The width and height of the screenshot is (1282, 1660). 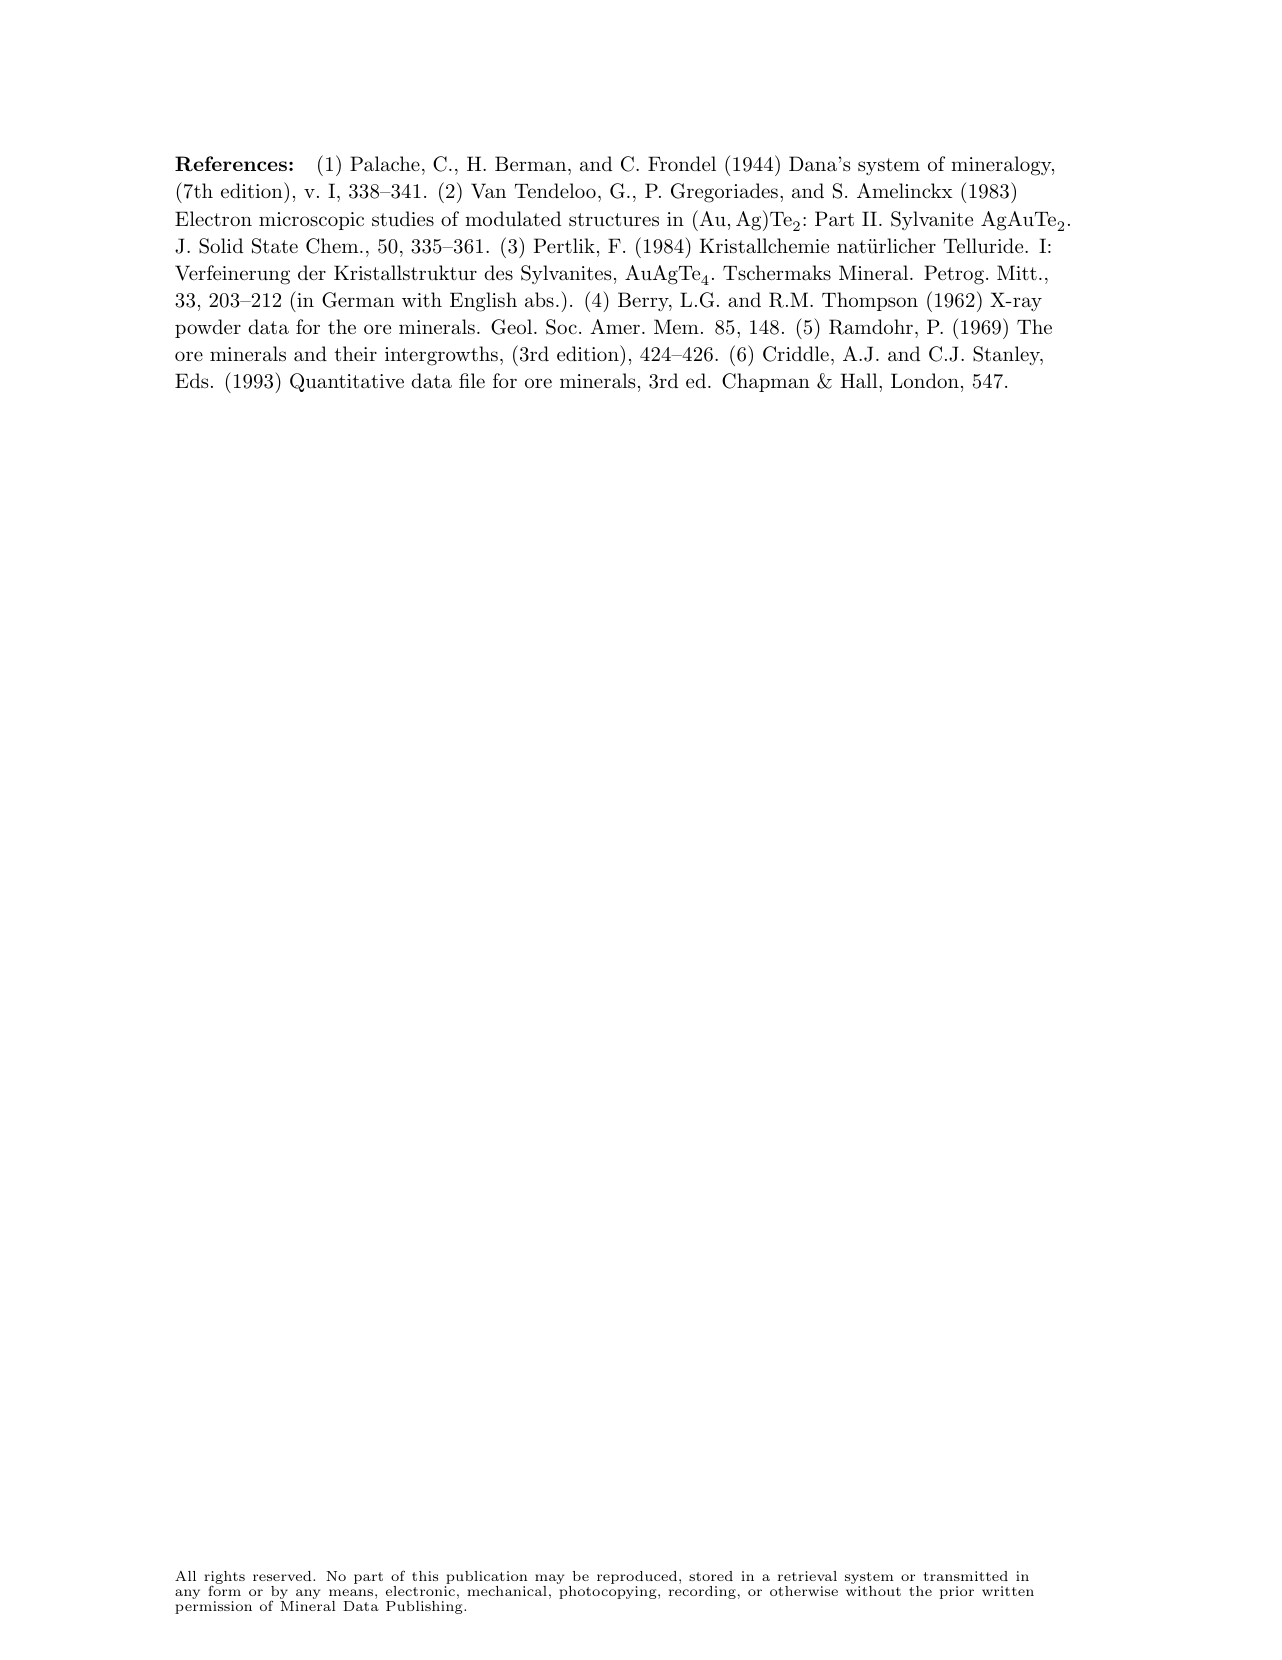 What do you see at coordinates (549, 1580) in the screenshot?
I see `may` at bounding box center [549, 1580].
